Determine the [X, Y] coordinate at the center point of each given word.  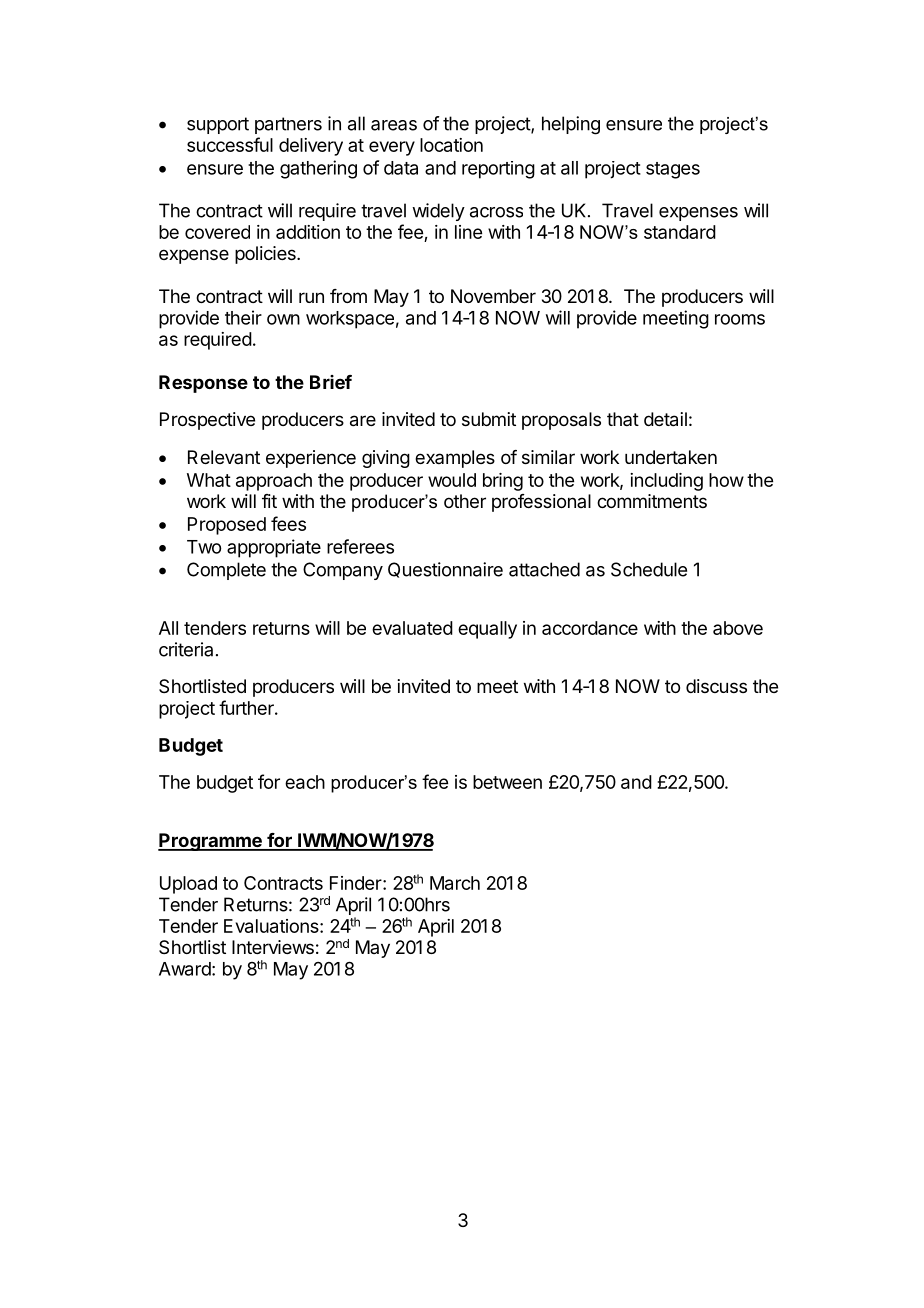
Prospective [207, 421]
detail [665, 419]
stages [673, 170]
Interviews [273, 947]
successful [230, 144]
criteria [186, 649]
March [455, 883]
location [451, 145]
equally [487, 630]
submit [489, 419]
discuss [716, 686]
